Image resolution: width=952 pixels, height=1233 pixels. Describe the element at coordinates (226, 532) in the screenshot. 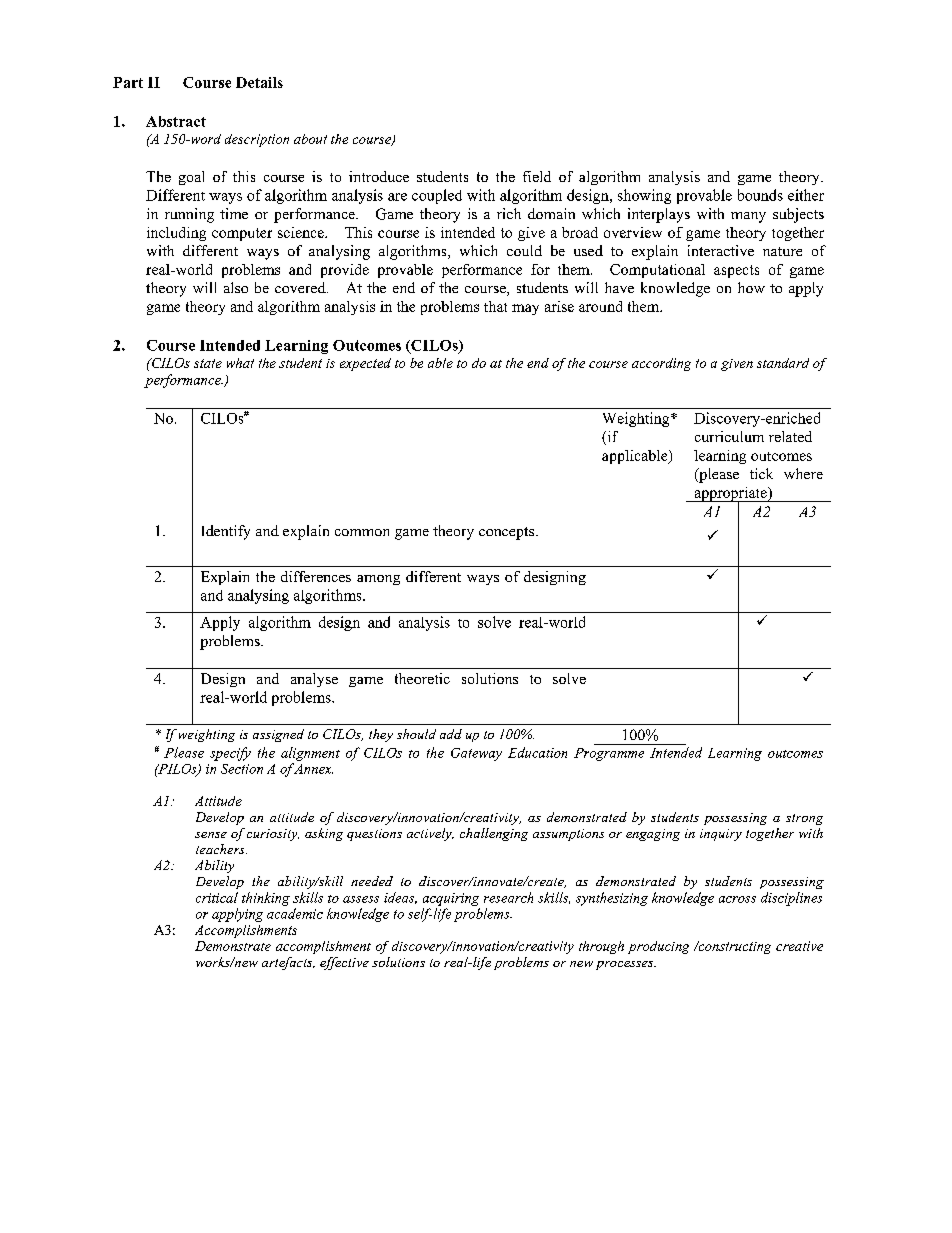

I see `Identify` at that location.
